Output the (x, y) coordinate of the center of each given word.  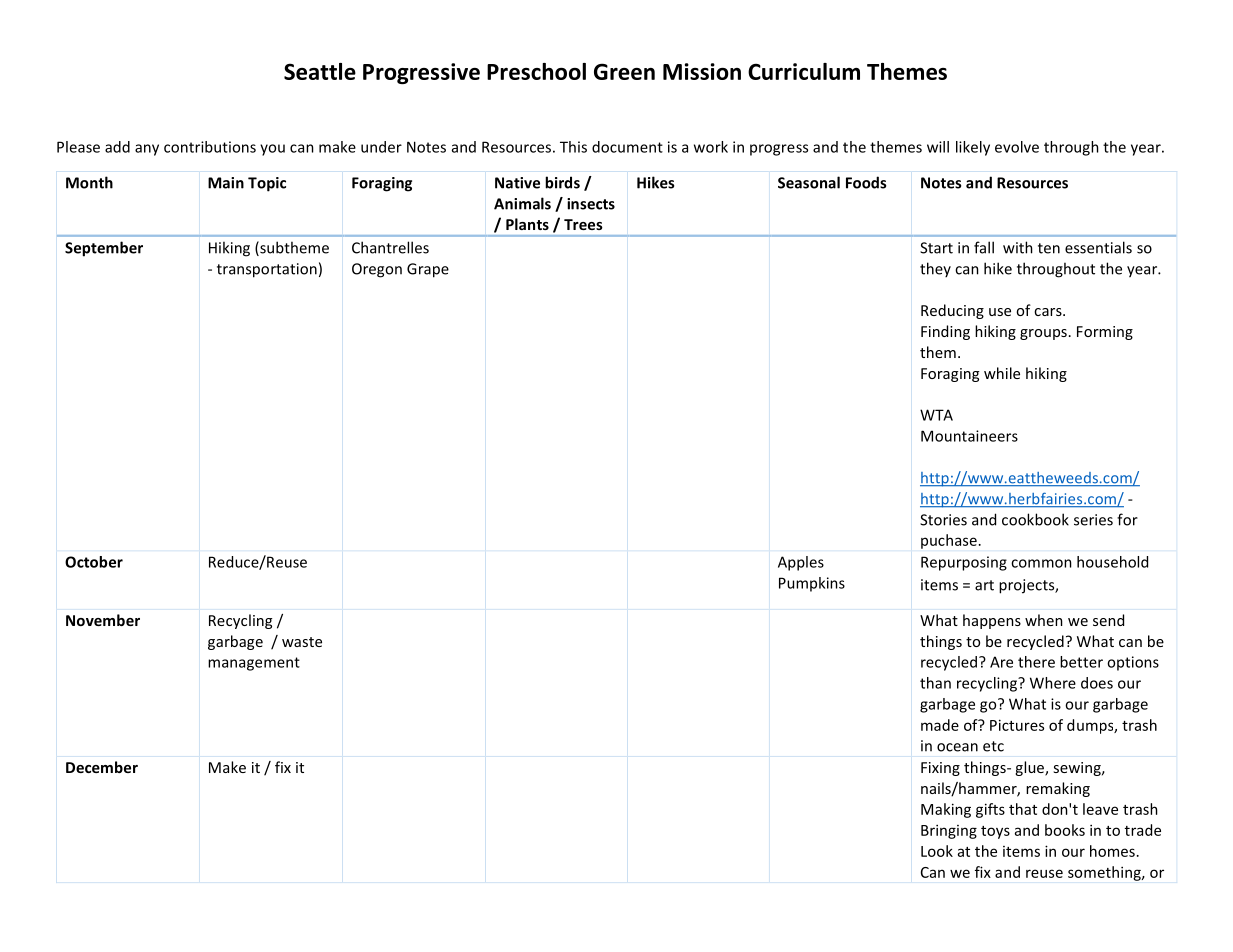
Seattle (320, 71)
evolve (1017, 147)
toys (995, 832)
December (102, 767)
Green (624, 71)
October (94, 562)
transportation (267, 270)
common (1041, 563)
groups (1043, 334)
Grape (428, 270)
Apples (801, 563)
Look (937, 851)
